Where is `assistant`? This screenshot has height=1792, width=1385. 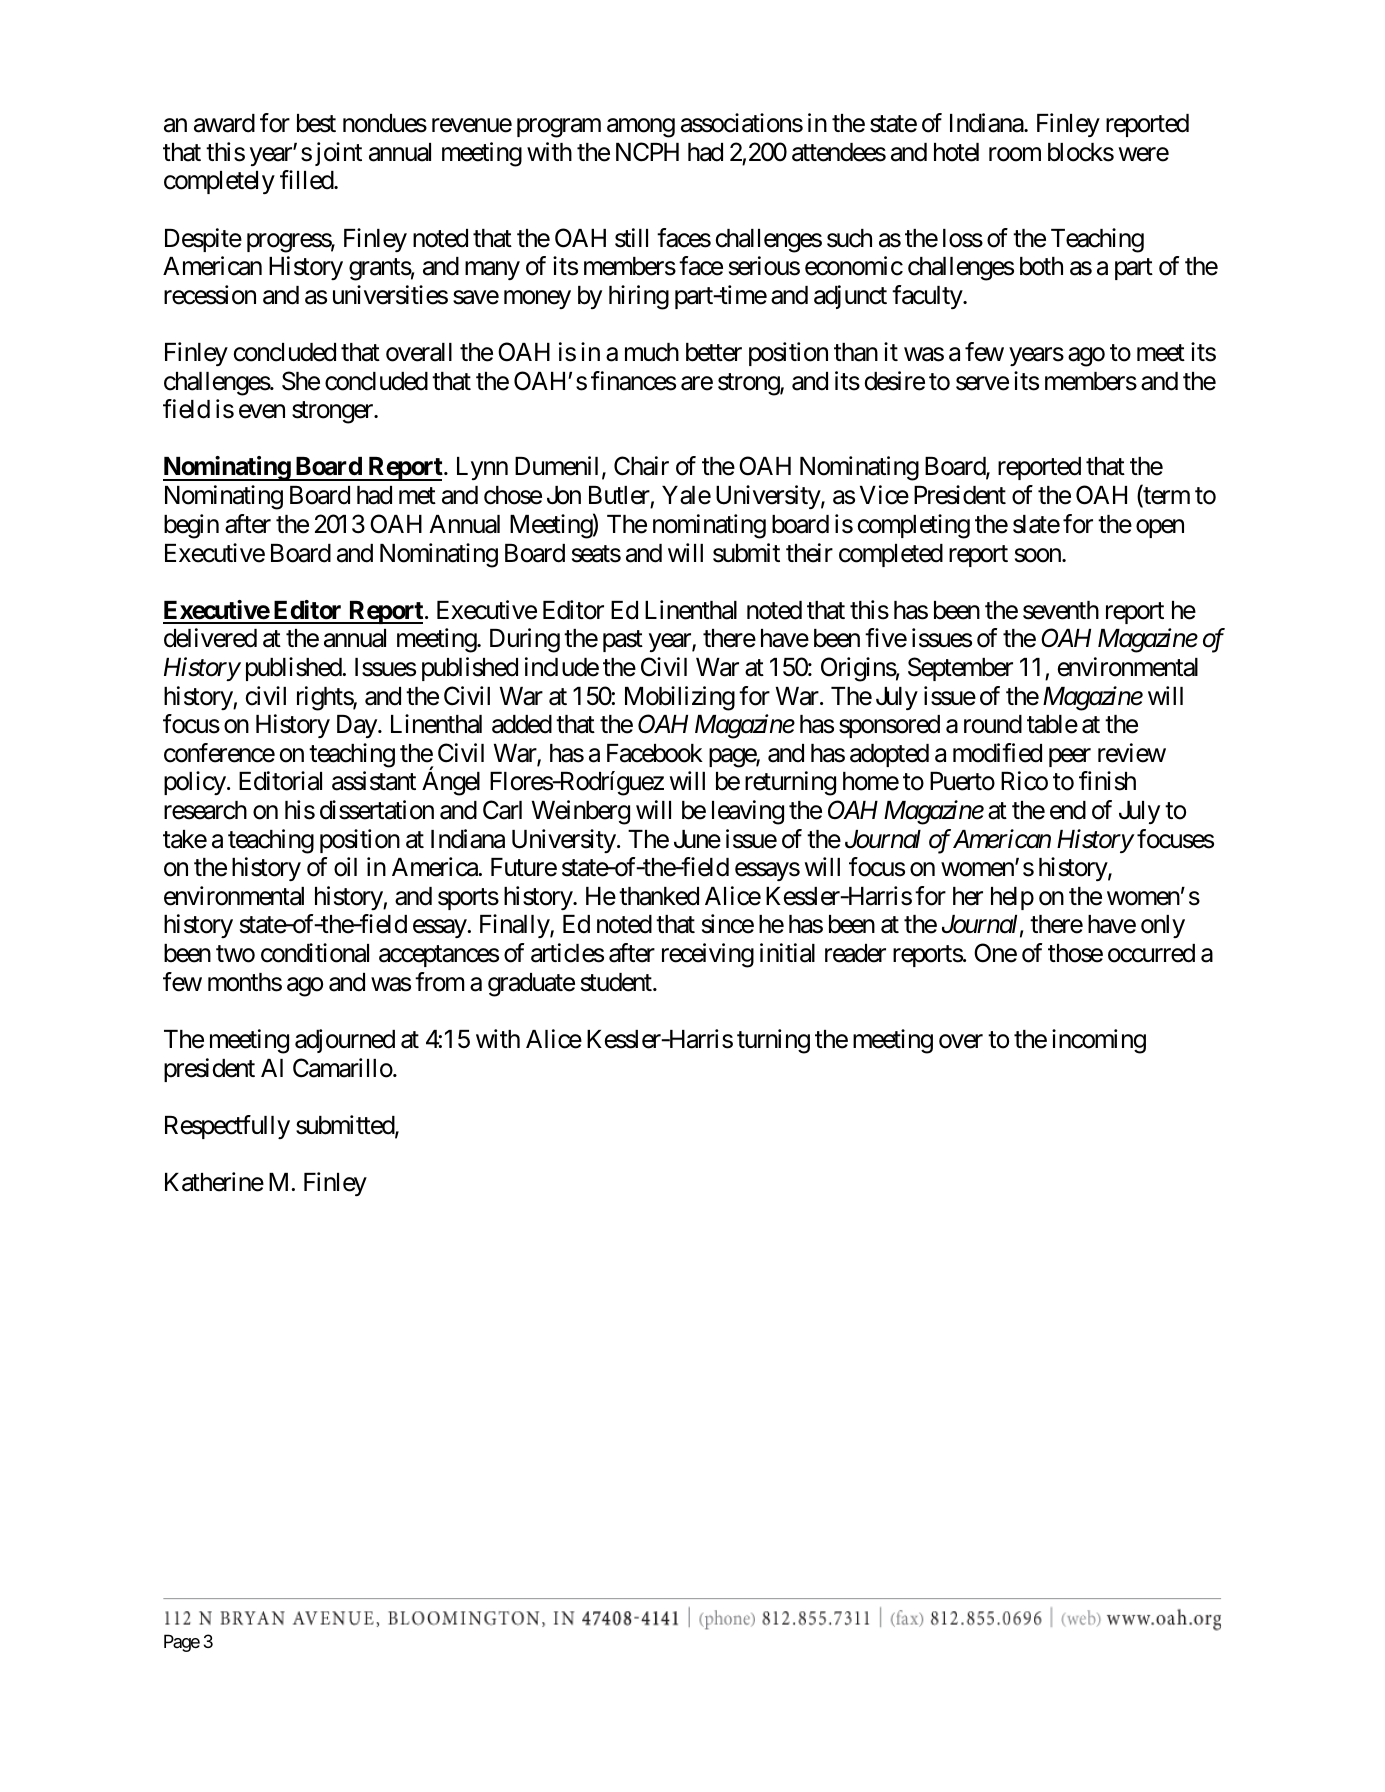
assistant is located at coordinates (374, 781).
